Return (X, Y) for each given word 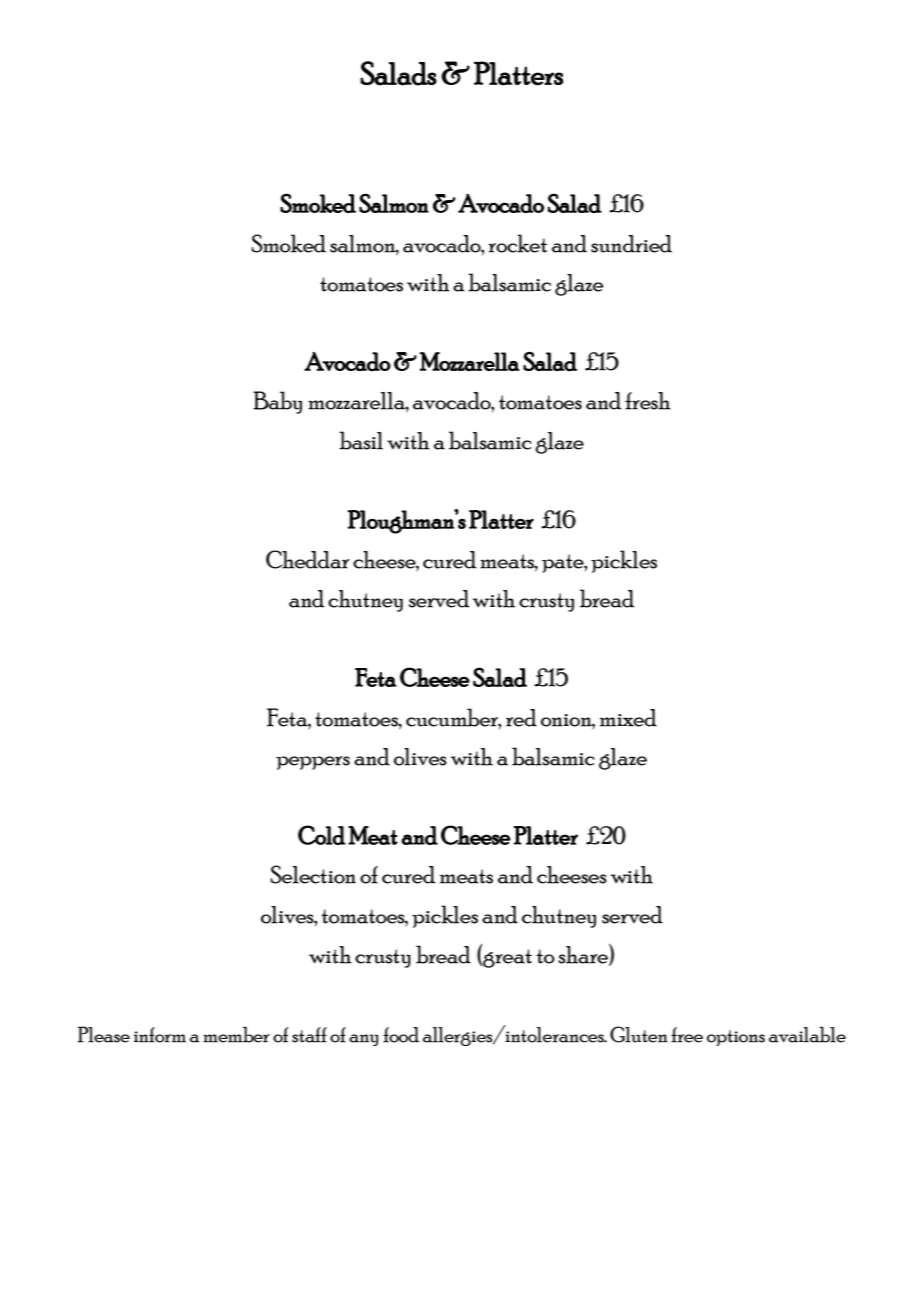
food (401, 1035)
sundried (631, 244)
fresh (648, 401)
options (736, 1038)
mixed (628, 718)
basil (361, 440)
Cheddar (307, 559)
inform (160, 1035)
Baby (277, 402)
